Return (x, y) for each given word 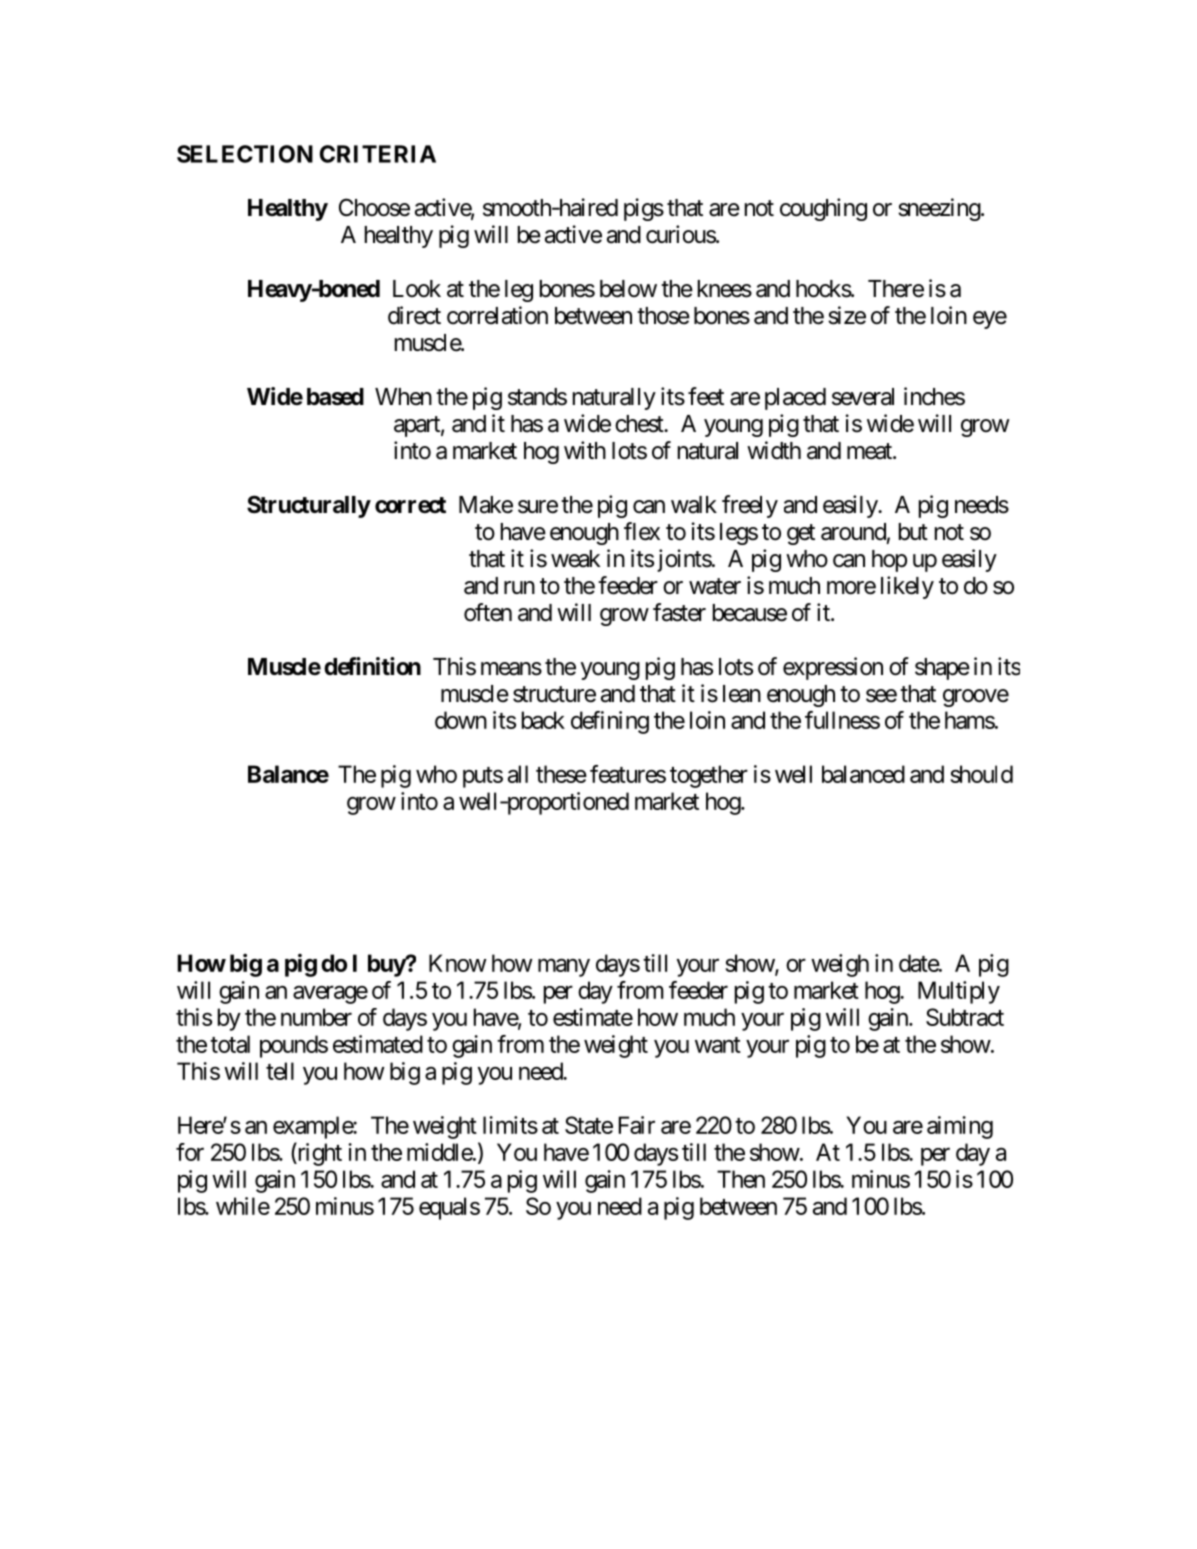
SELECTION (245, 154)
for (190, 1152)
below (628, 289)
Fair (637, 1125)
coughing (823, 209)
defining (610, 722)
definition (372, 666)
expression (833, 668)
